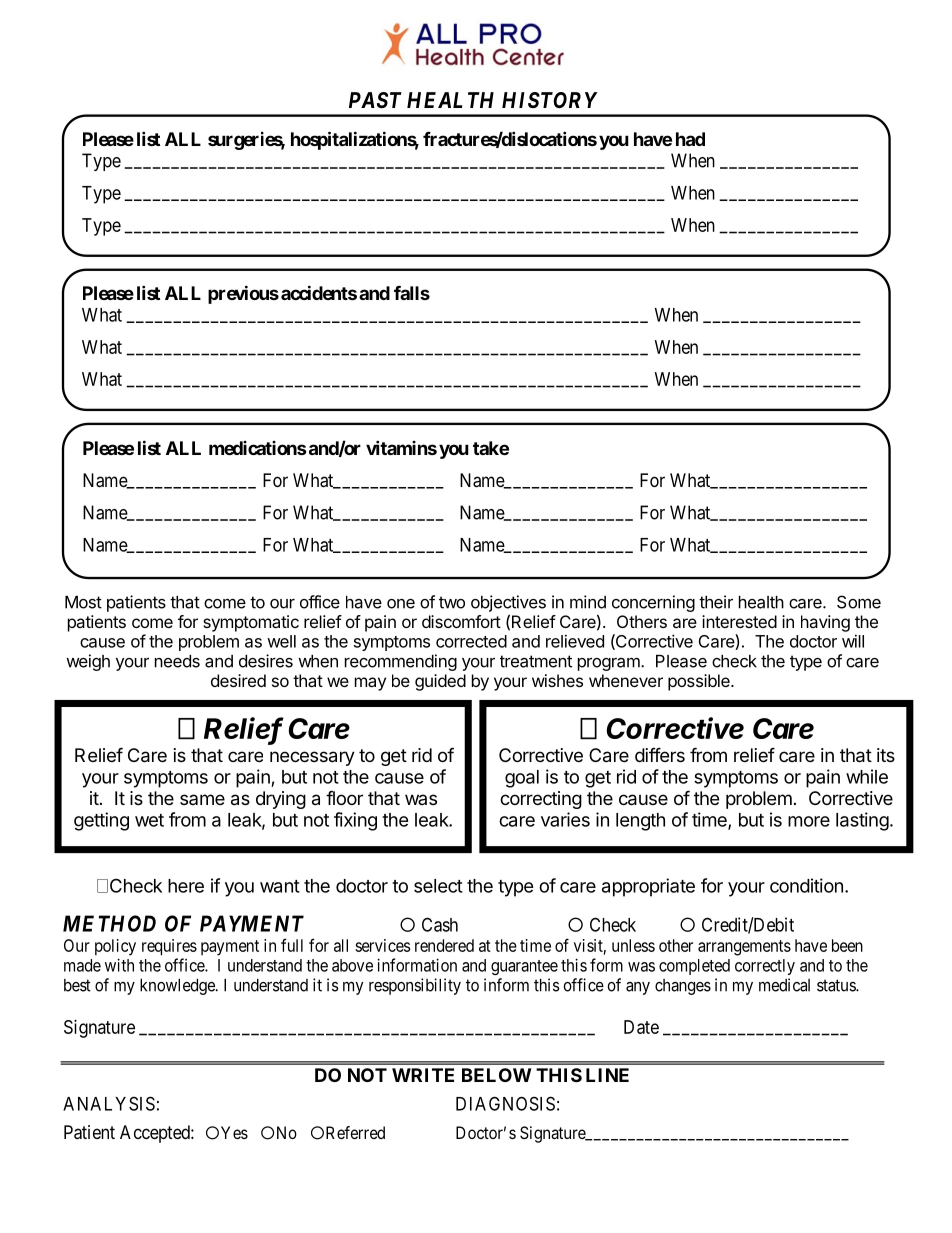 This image has width=952, height=1233. Describe the element at coordinates (109, 1103) in the image. I see `ANALYSIS` at that location.
